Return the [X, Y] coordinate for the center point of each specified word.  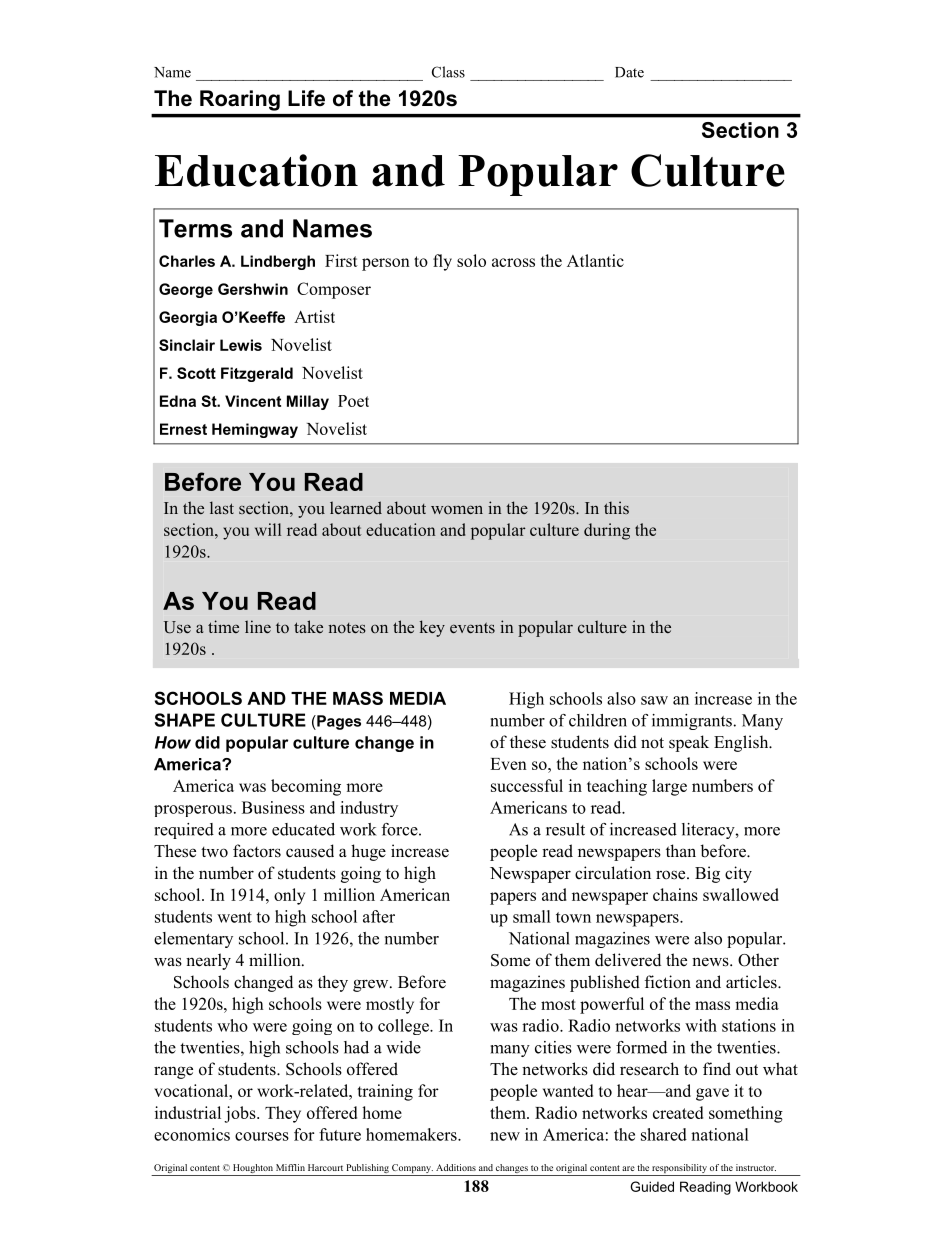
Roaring [240, 100]
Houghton [252, 1170]
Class [448, 72]
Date [629, 72]
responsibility [679, 1170]
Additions [456, 1167]
